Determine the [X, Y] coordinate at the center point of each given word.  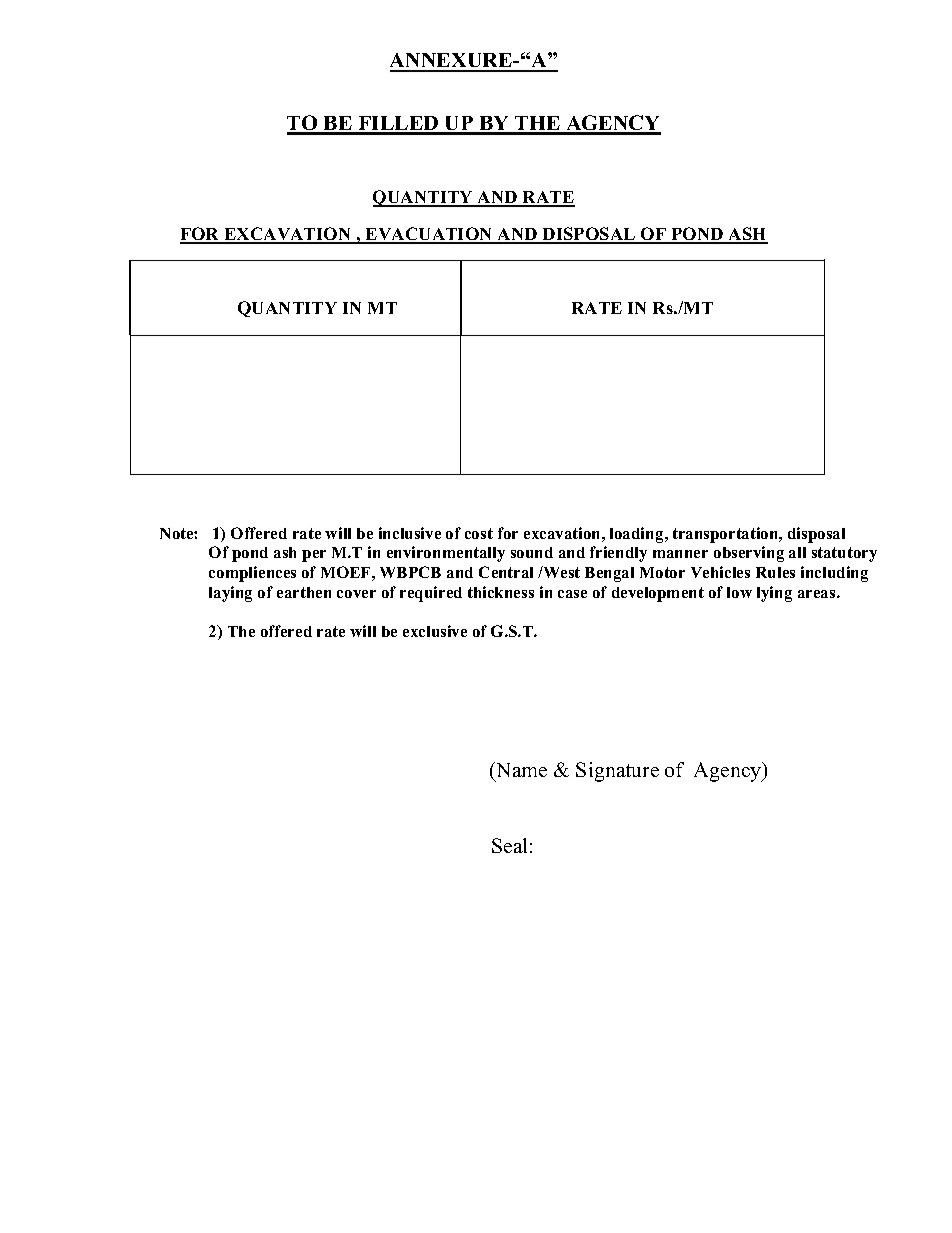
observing [749, 554]
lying [774, 594]
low [739, 592]
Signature [617, 772]
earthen [304, 592]
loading [638, 535]
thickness [501, 592]
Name [520, 769]
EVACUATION [429, 235]
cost [479, 533]
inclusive [410, 533]
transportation [727, 535]
